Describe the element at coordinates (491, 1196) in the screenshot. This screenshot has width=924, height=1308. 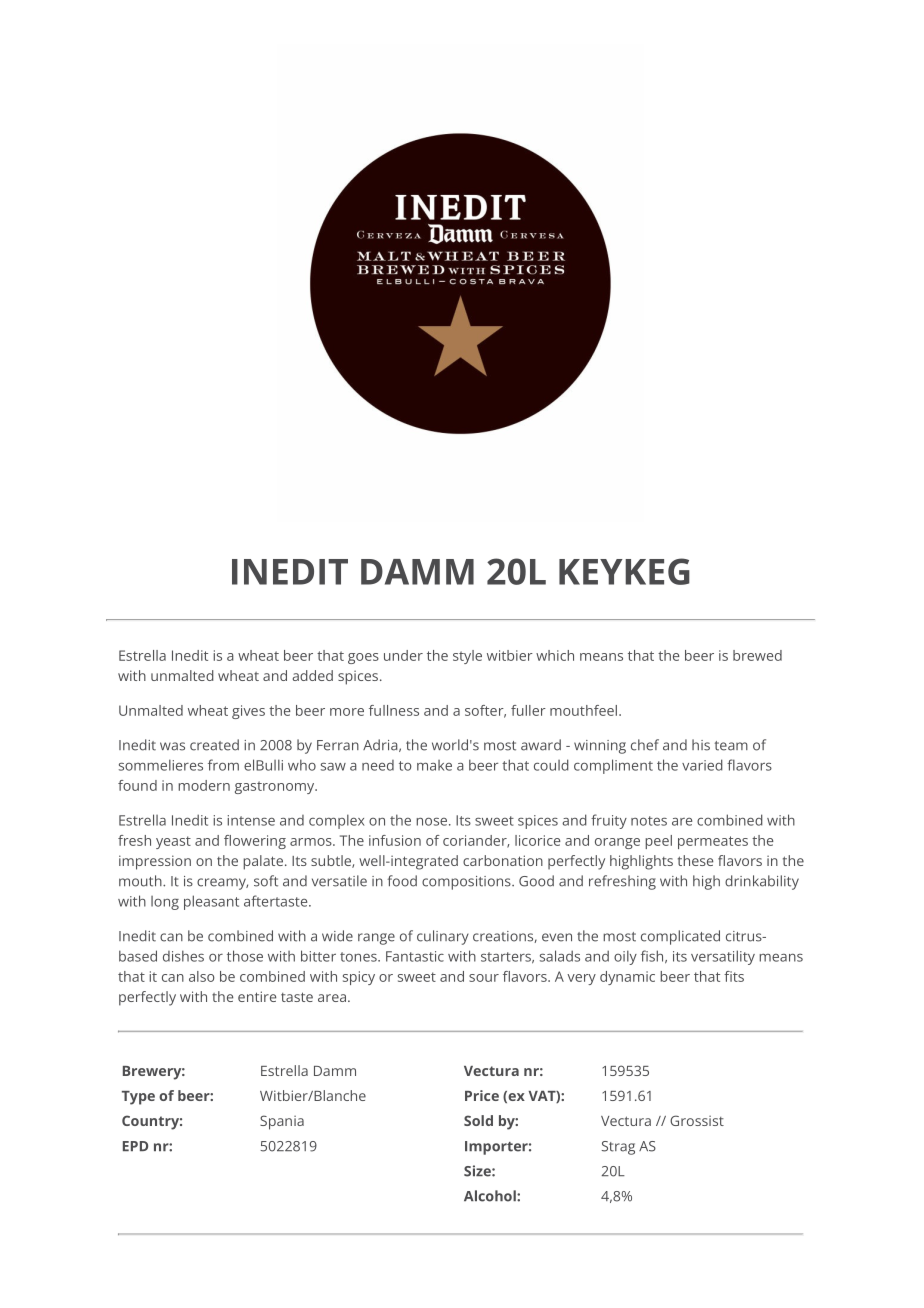
I see `Alcohol` at that location.
